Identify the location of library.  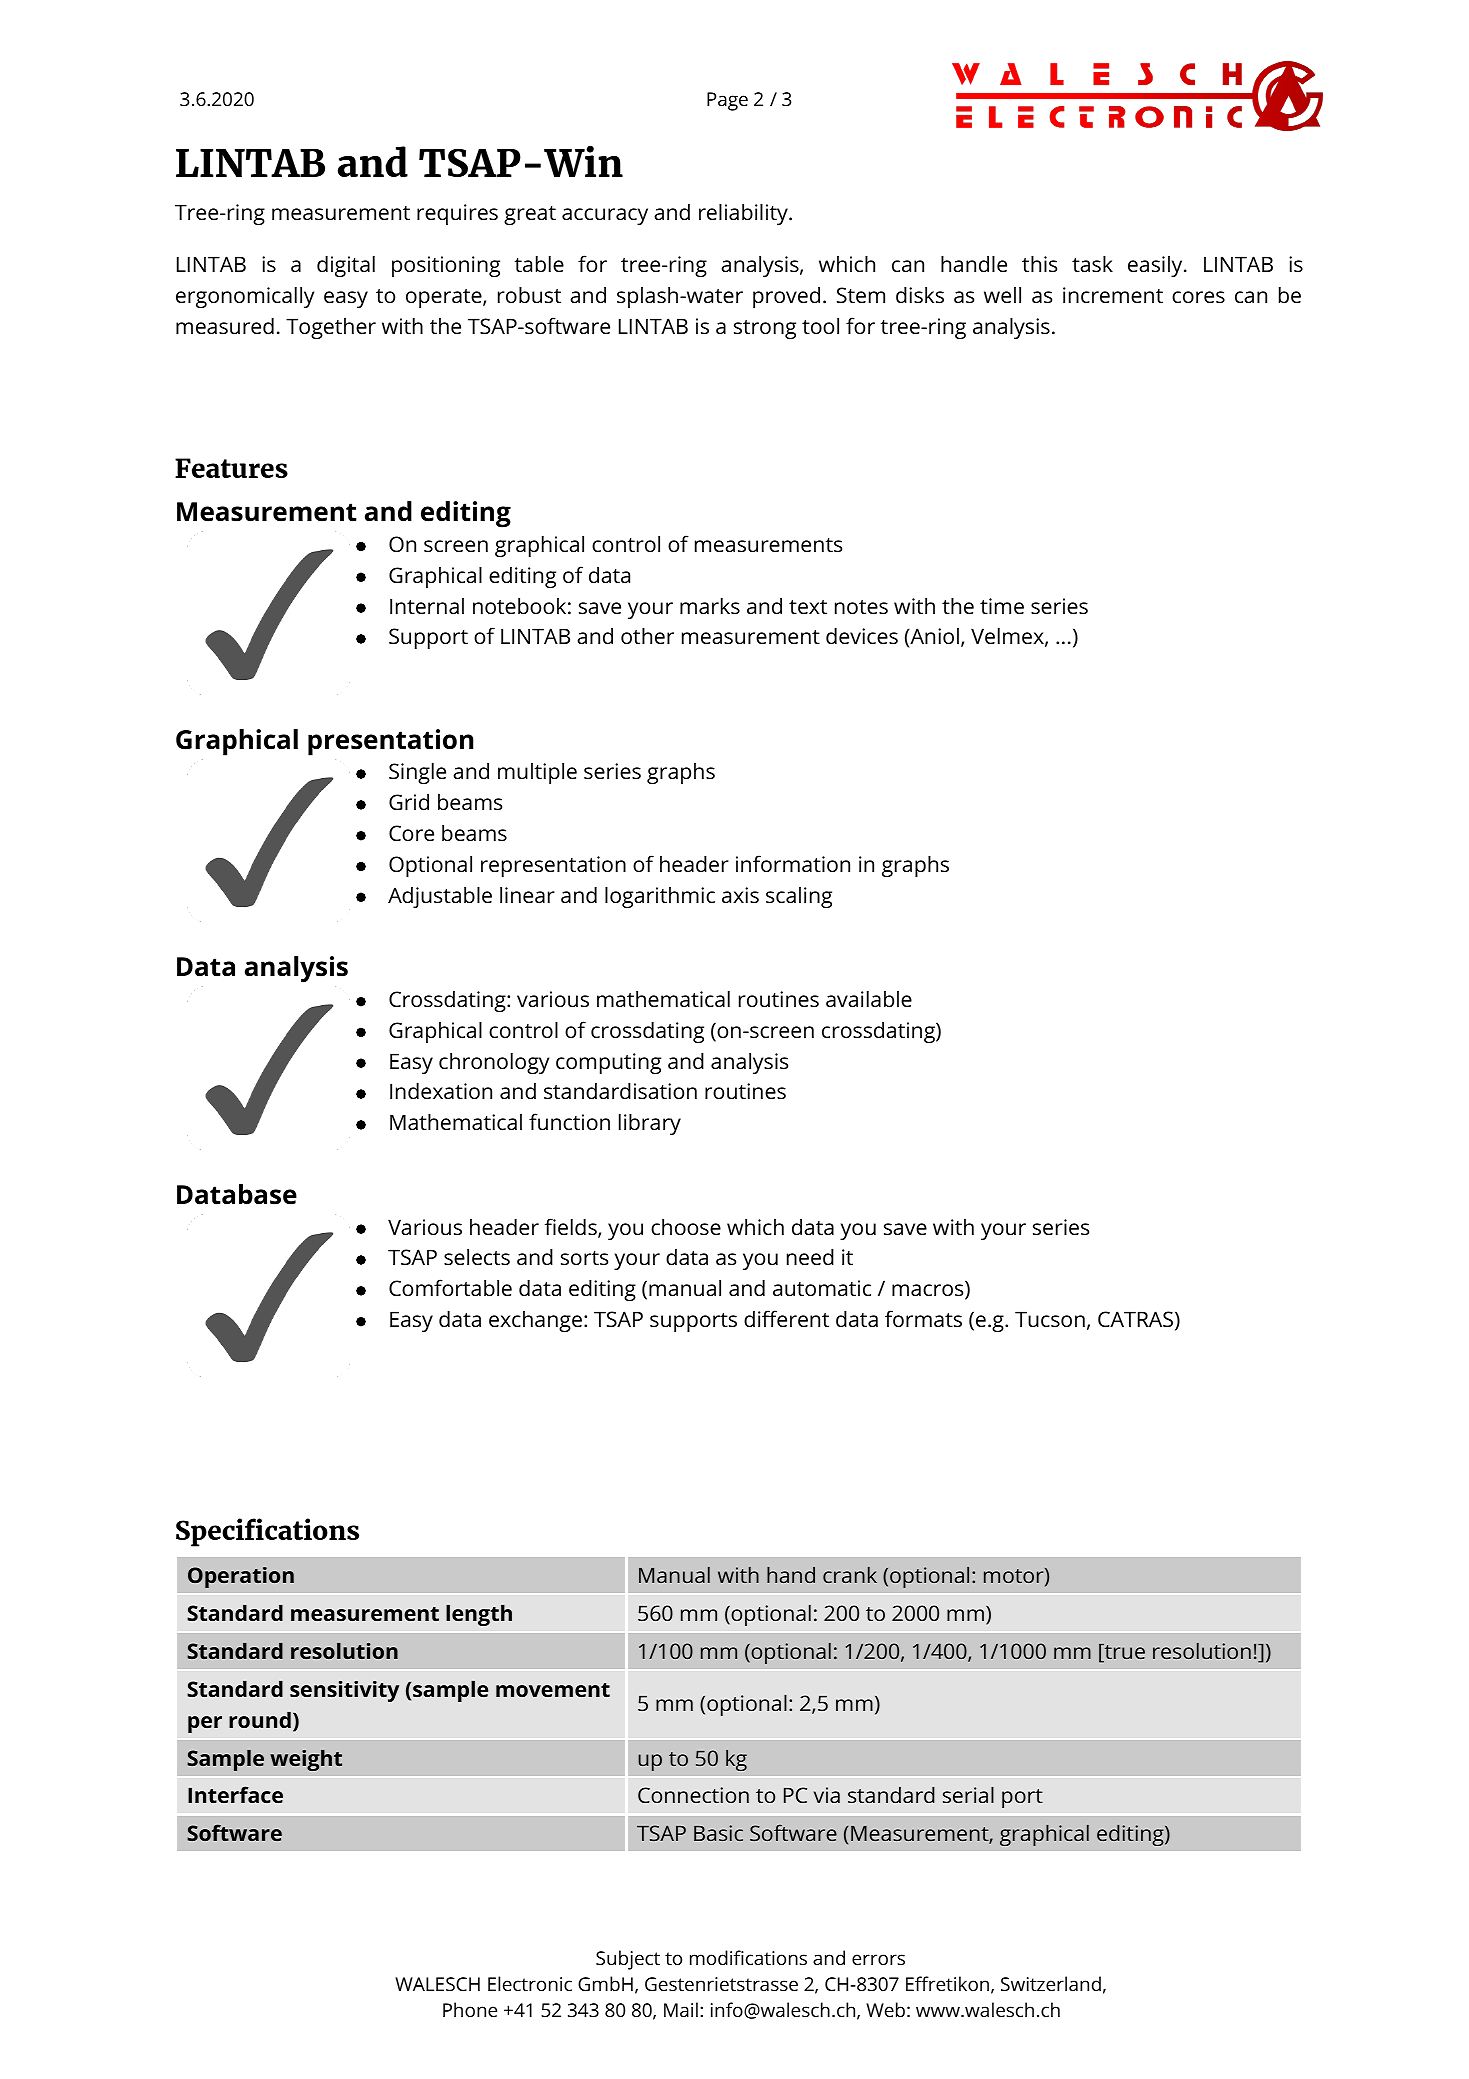
(650, 1124).
